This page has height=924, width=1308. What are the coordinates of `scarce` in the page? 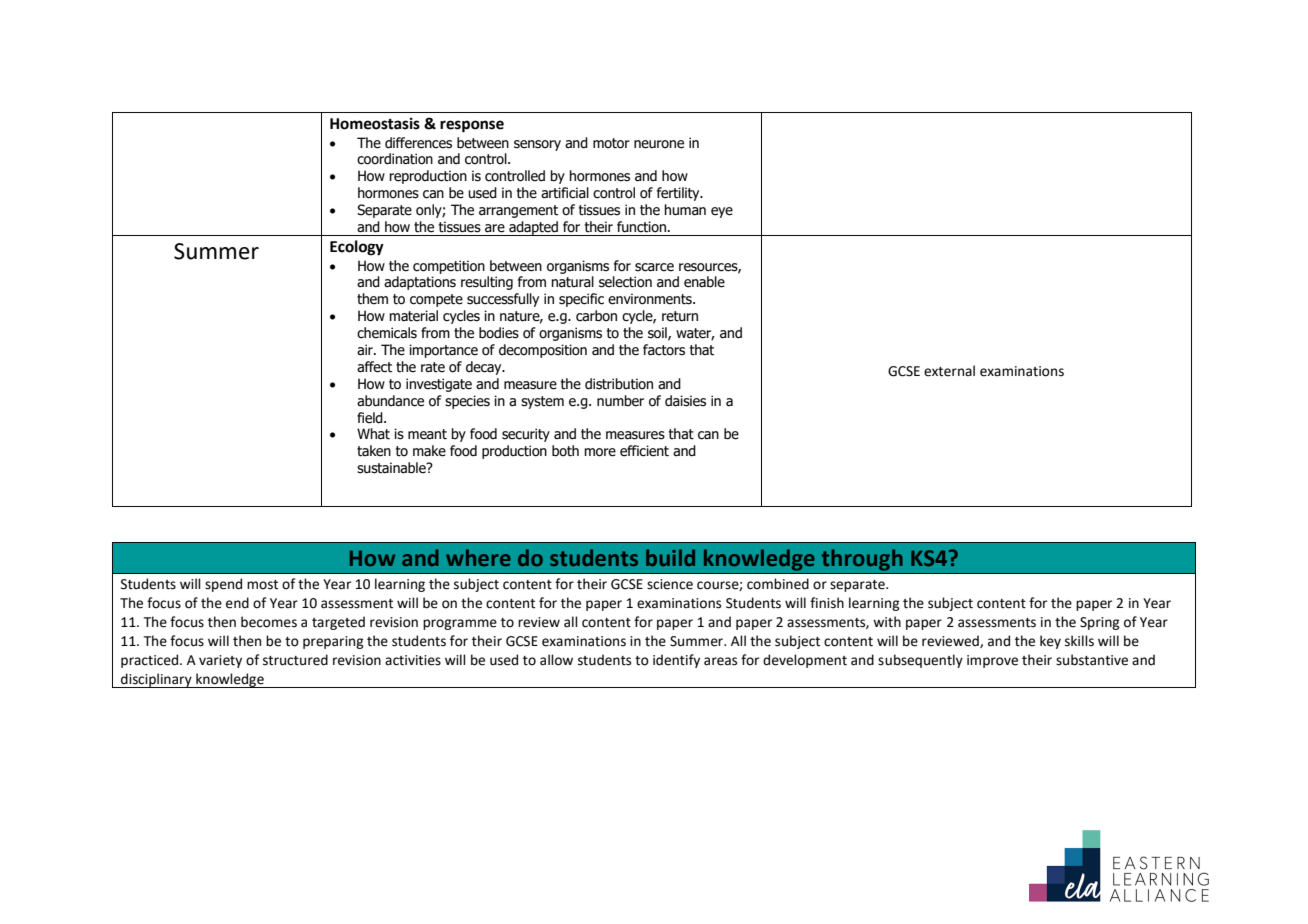 It's located at (654, 267).
